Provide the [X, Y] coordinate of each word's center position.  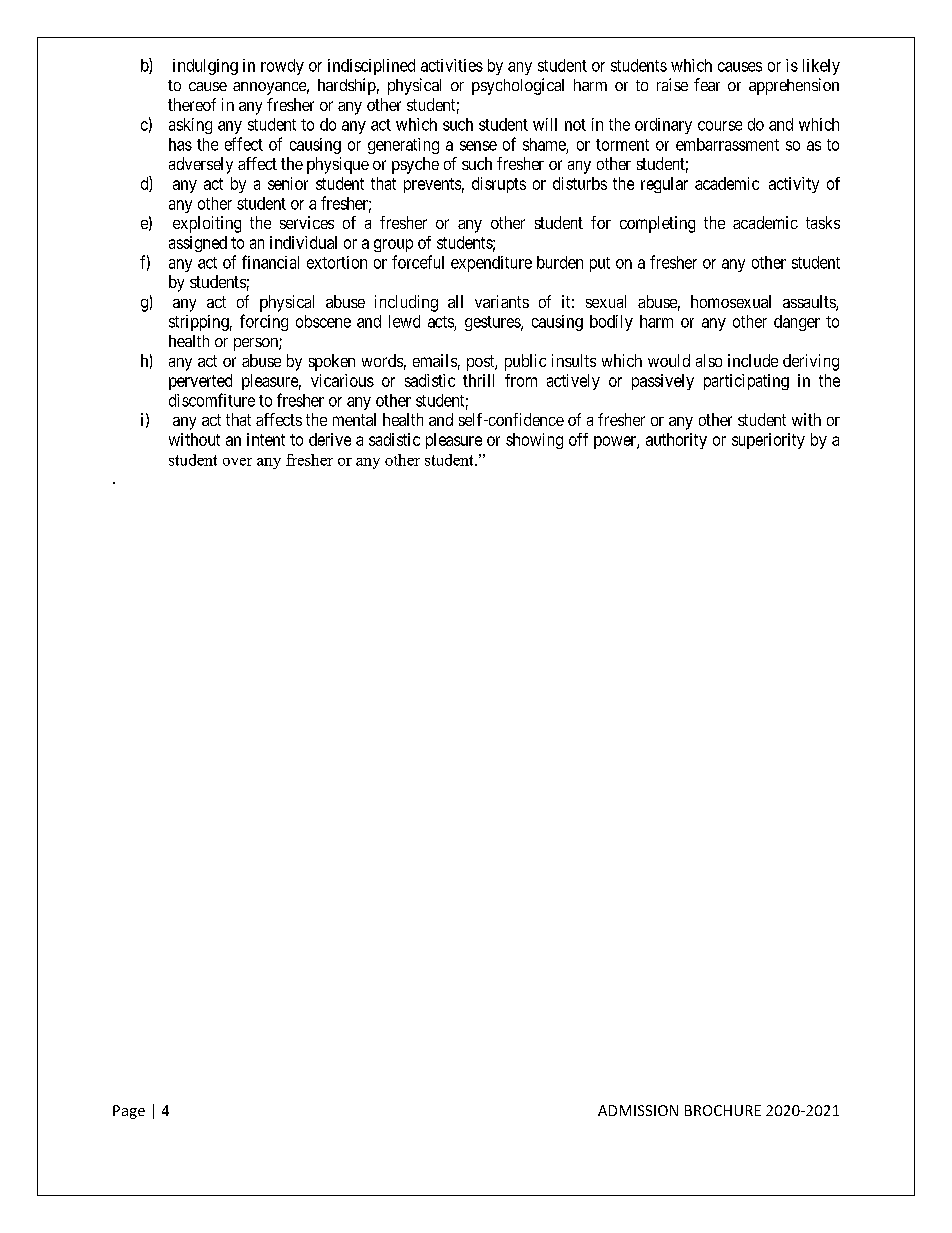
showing [534, 441]
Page [129, 1112]
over [237, 462]
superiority [768, 441]
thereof [192, 104]
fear [707, 84]
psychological [518, 86]
